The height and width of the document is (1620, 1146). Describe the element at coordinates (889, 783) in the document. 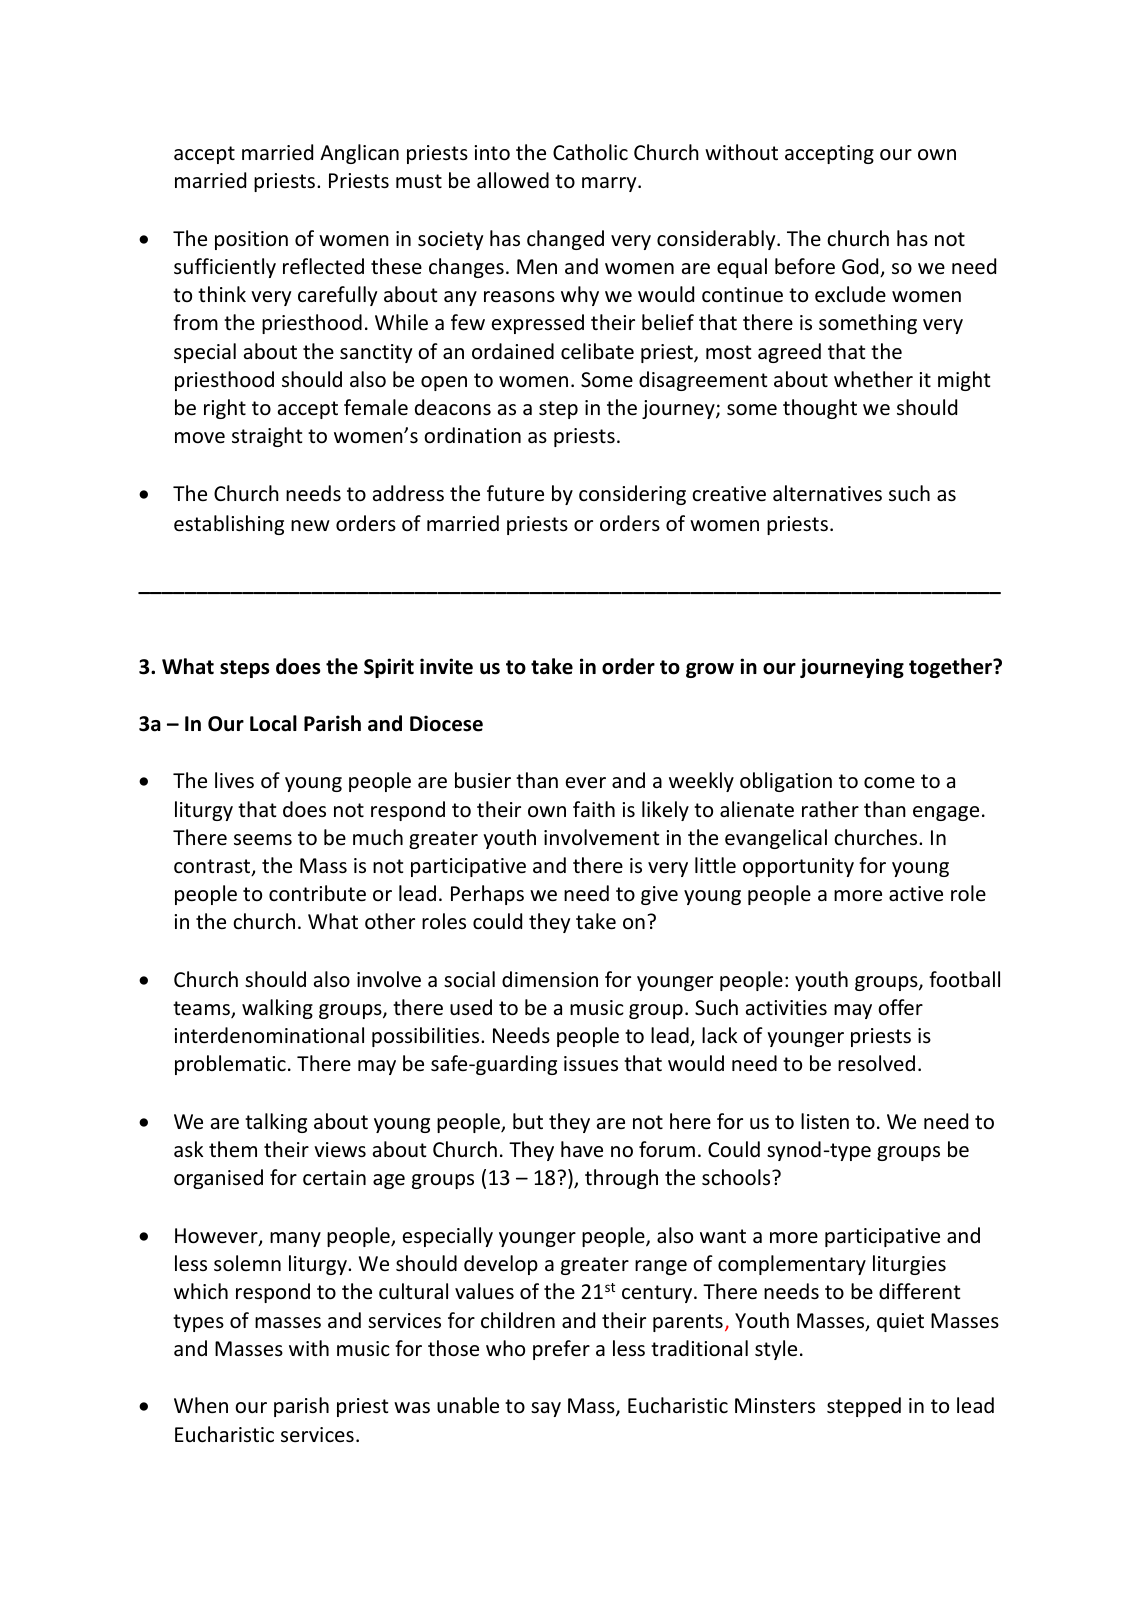

I see `come` at that location.
